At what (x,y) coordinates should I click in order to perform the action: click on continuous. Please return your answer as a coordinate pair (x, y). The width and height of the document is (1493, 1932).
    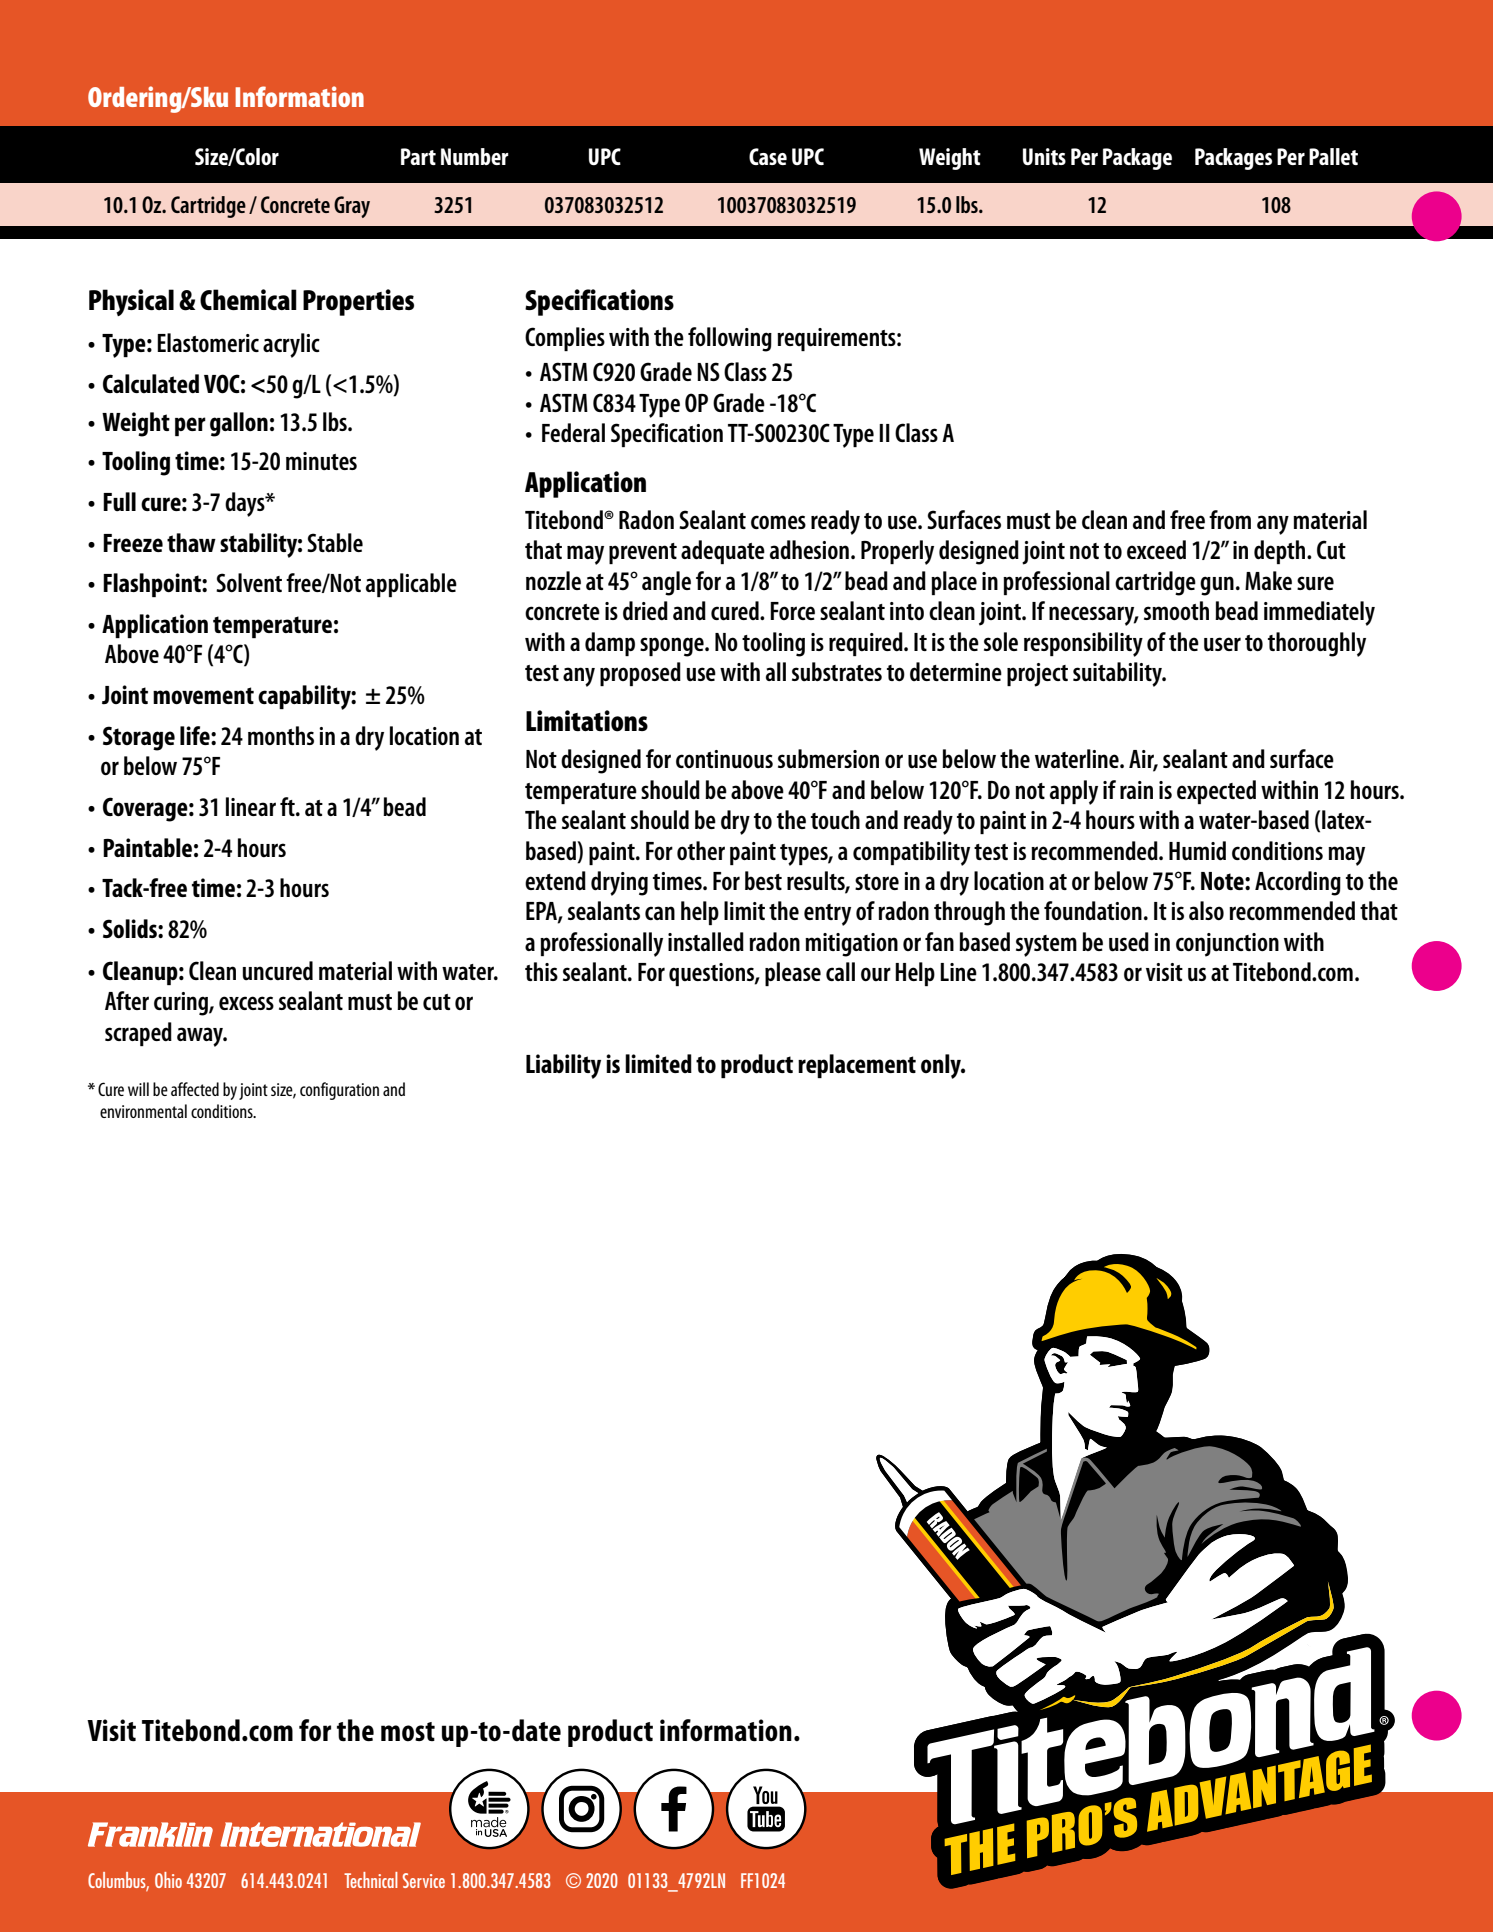
    Looking at the image, I should click on (724, 759).
